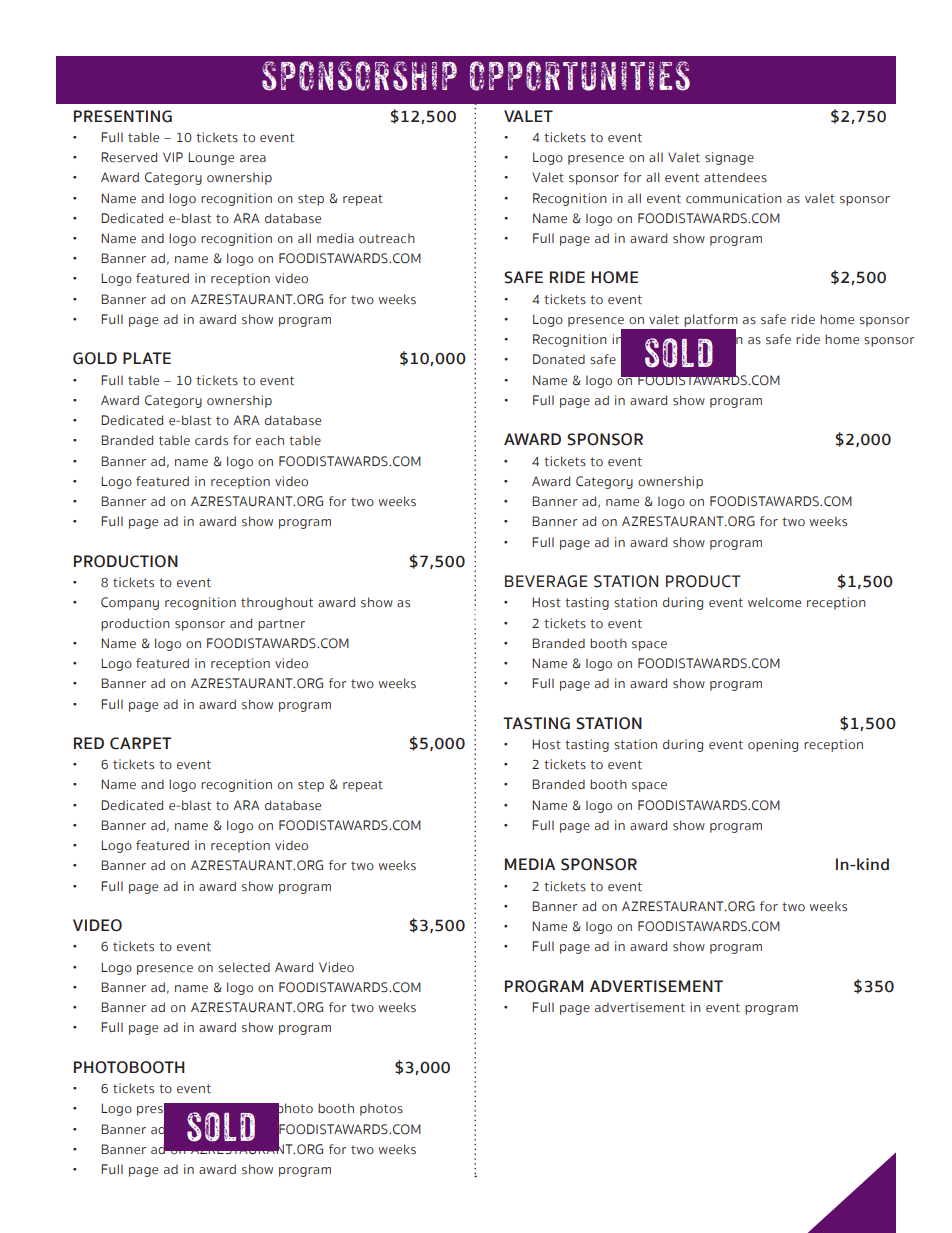  What do you see at coordinates (546, 581) in the page?
I see `BEVERAGE` at bounding box center [546, 581].
